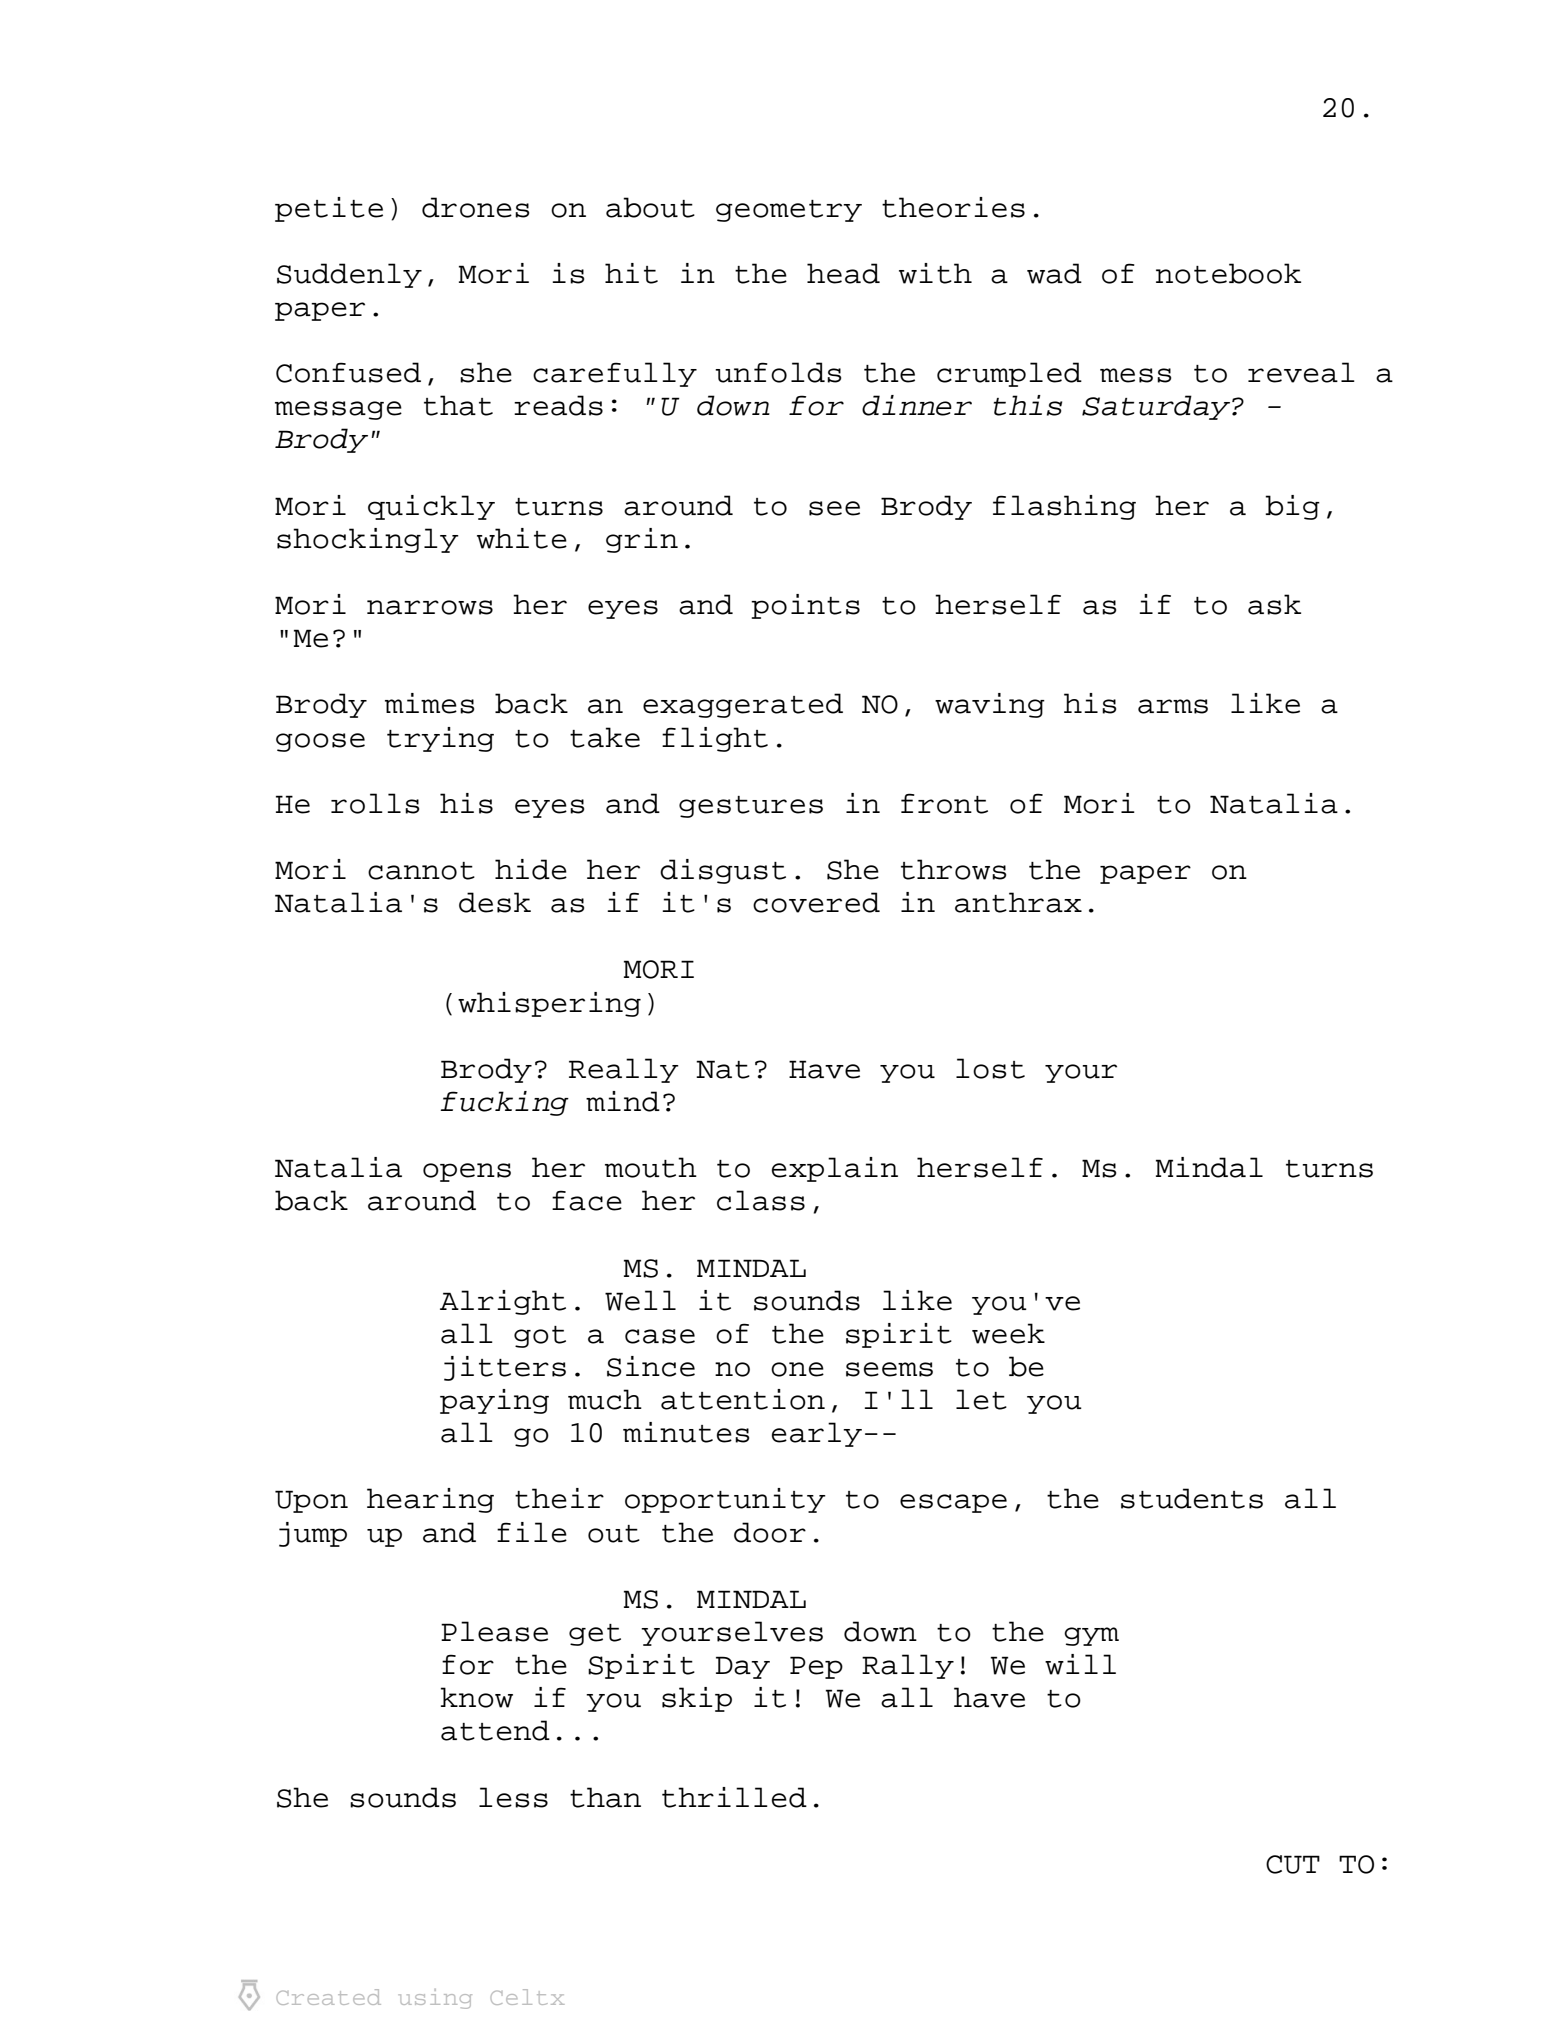 Image resolution: width=1559 pixels, height=2018 pixels. What do you see at coordinates (435, 1999) in the screenshot?
I see `using` at bounding box center [435, 1999].
